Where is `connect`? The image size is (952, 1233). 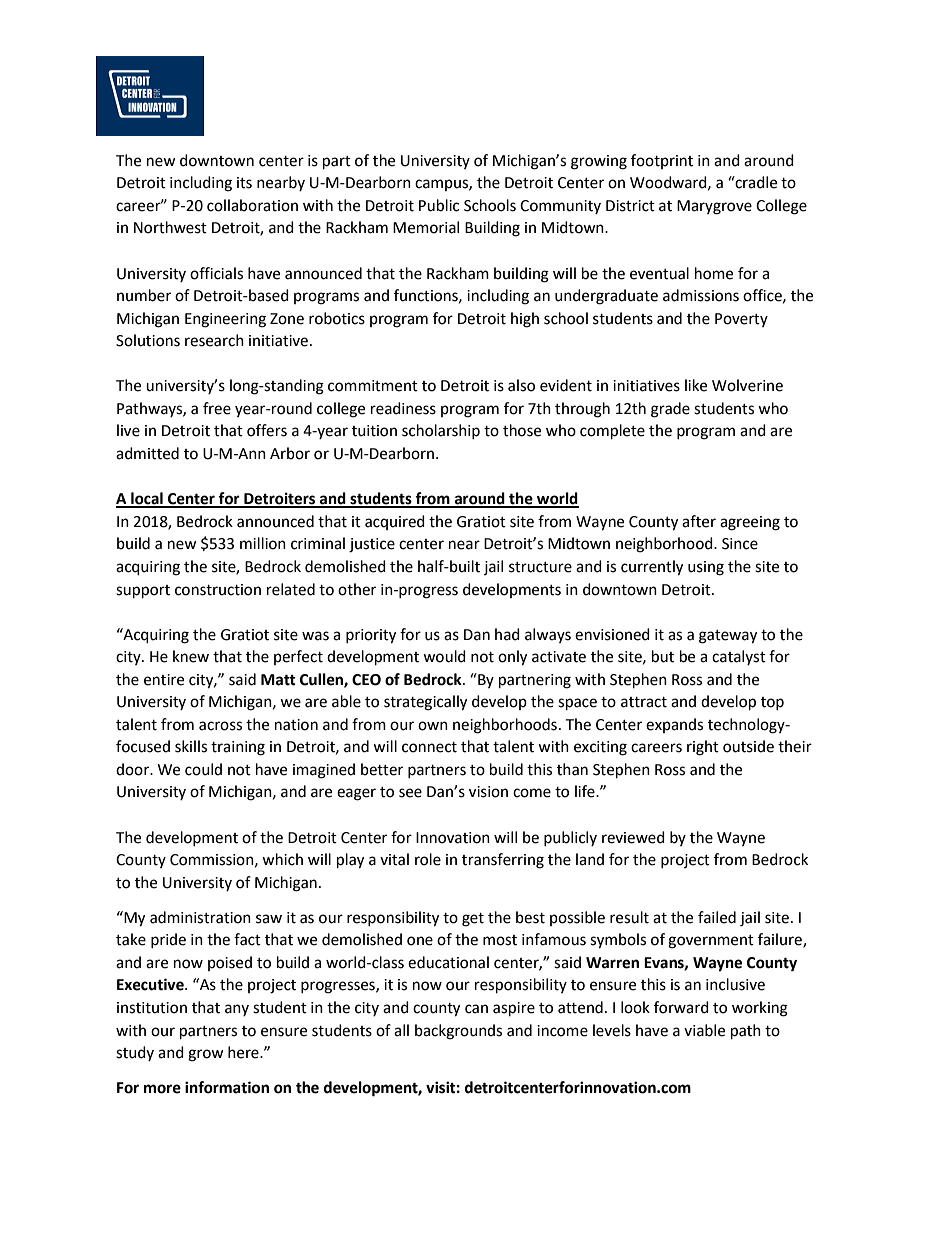 connect is located at coordinates (429, 747).
